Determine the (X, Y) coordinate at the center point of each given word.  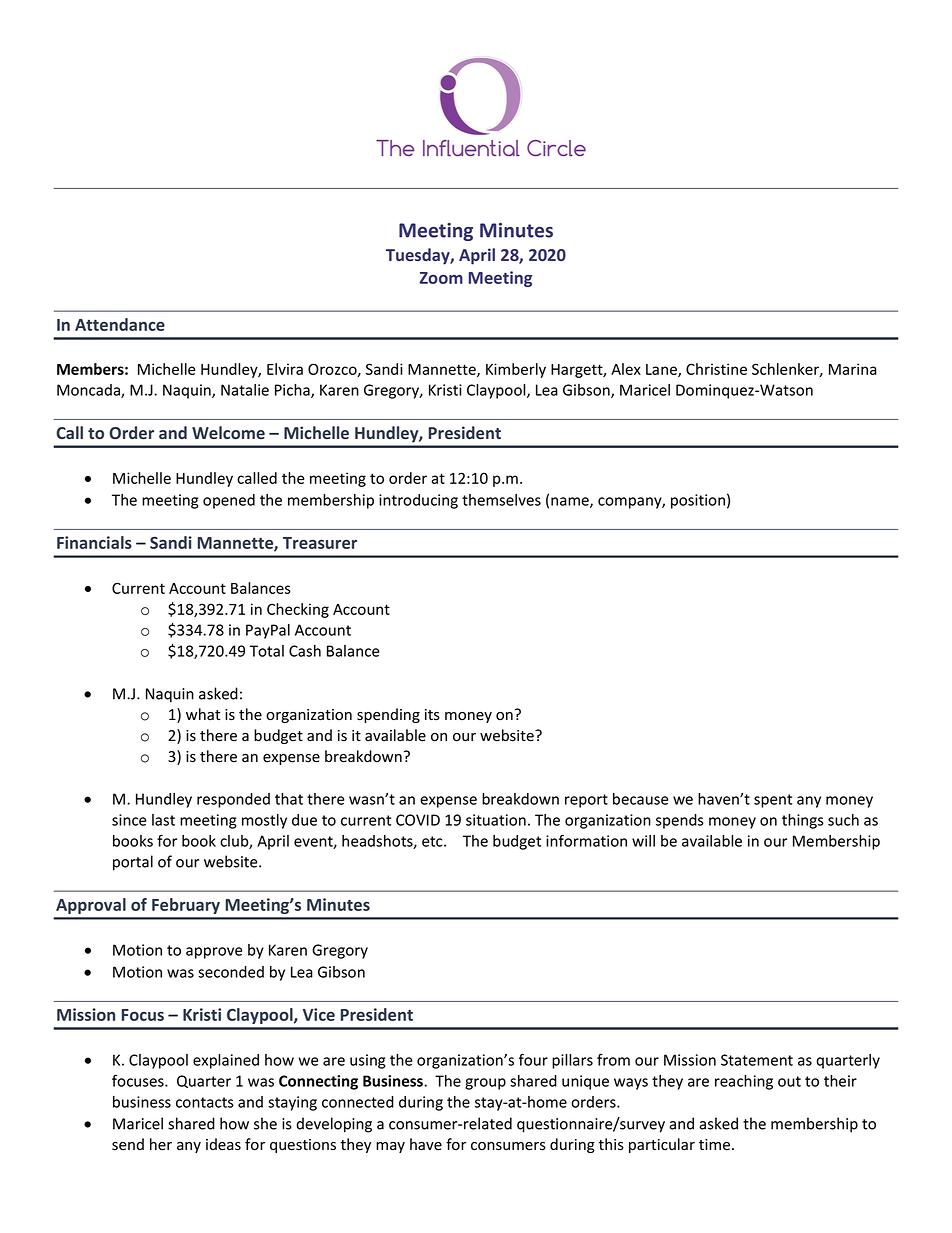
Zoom (441, 278)
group (485, 1084)
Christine (716, 369)
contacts (205, 1102)
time (714, 1145)
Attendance (120, 324)
